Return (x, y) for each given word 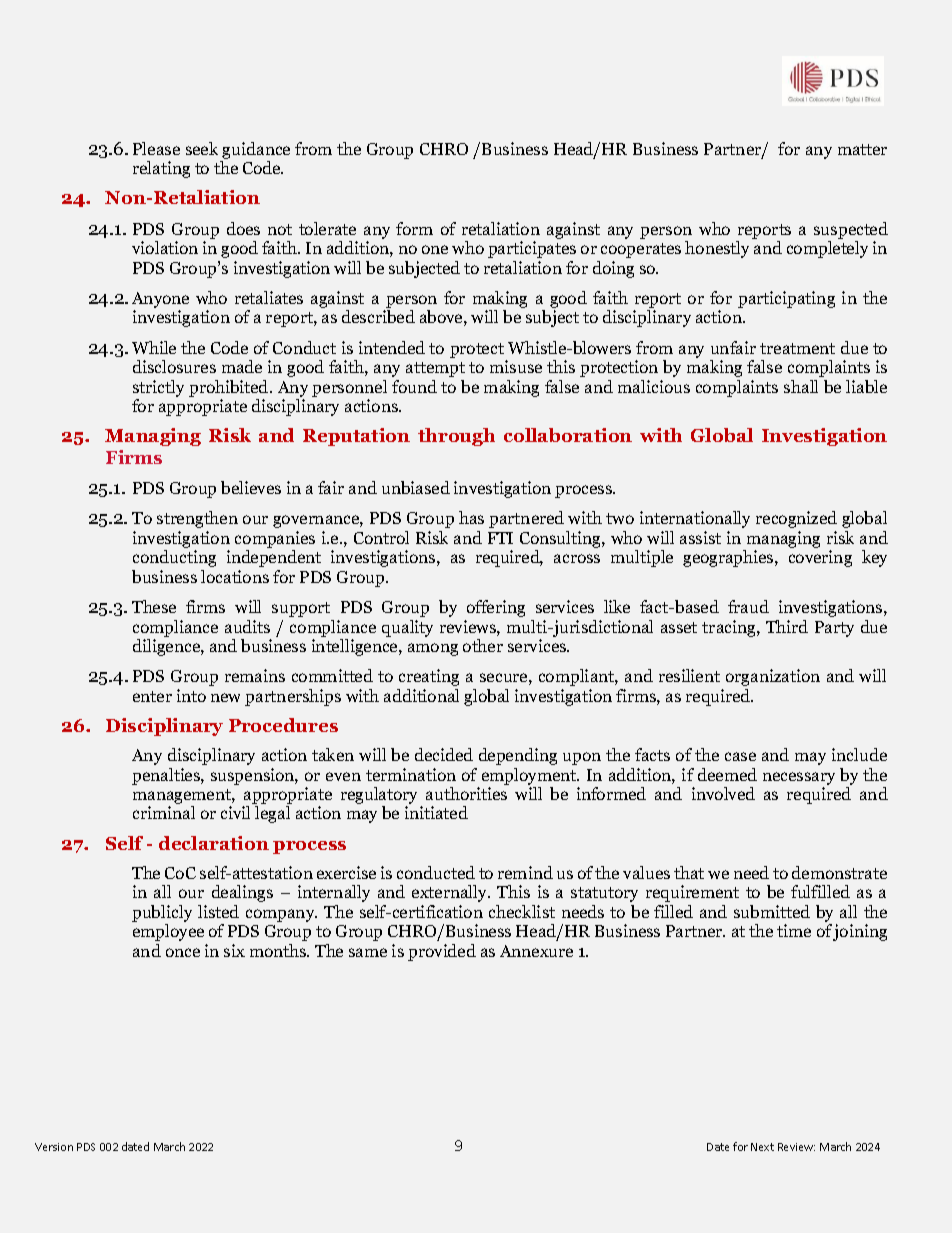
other (483, 645)
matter (862, 149)
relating (161, 169)
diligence (167, 647)
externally (451, 893)
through (456, 437)
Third (787, 626)
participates (532, 249)
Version (54, 1147)
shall (801, 386)
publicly (162, 913)
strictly (158, 388)
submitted (772, 911)
